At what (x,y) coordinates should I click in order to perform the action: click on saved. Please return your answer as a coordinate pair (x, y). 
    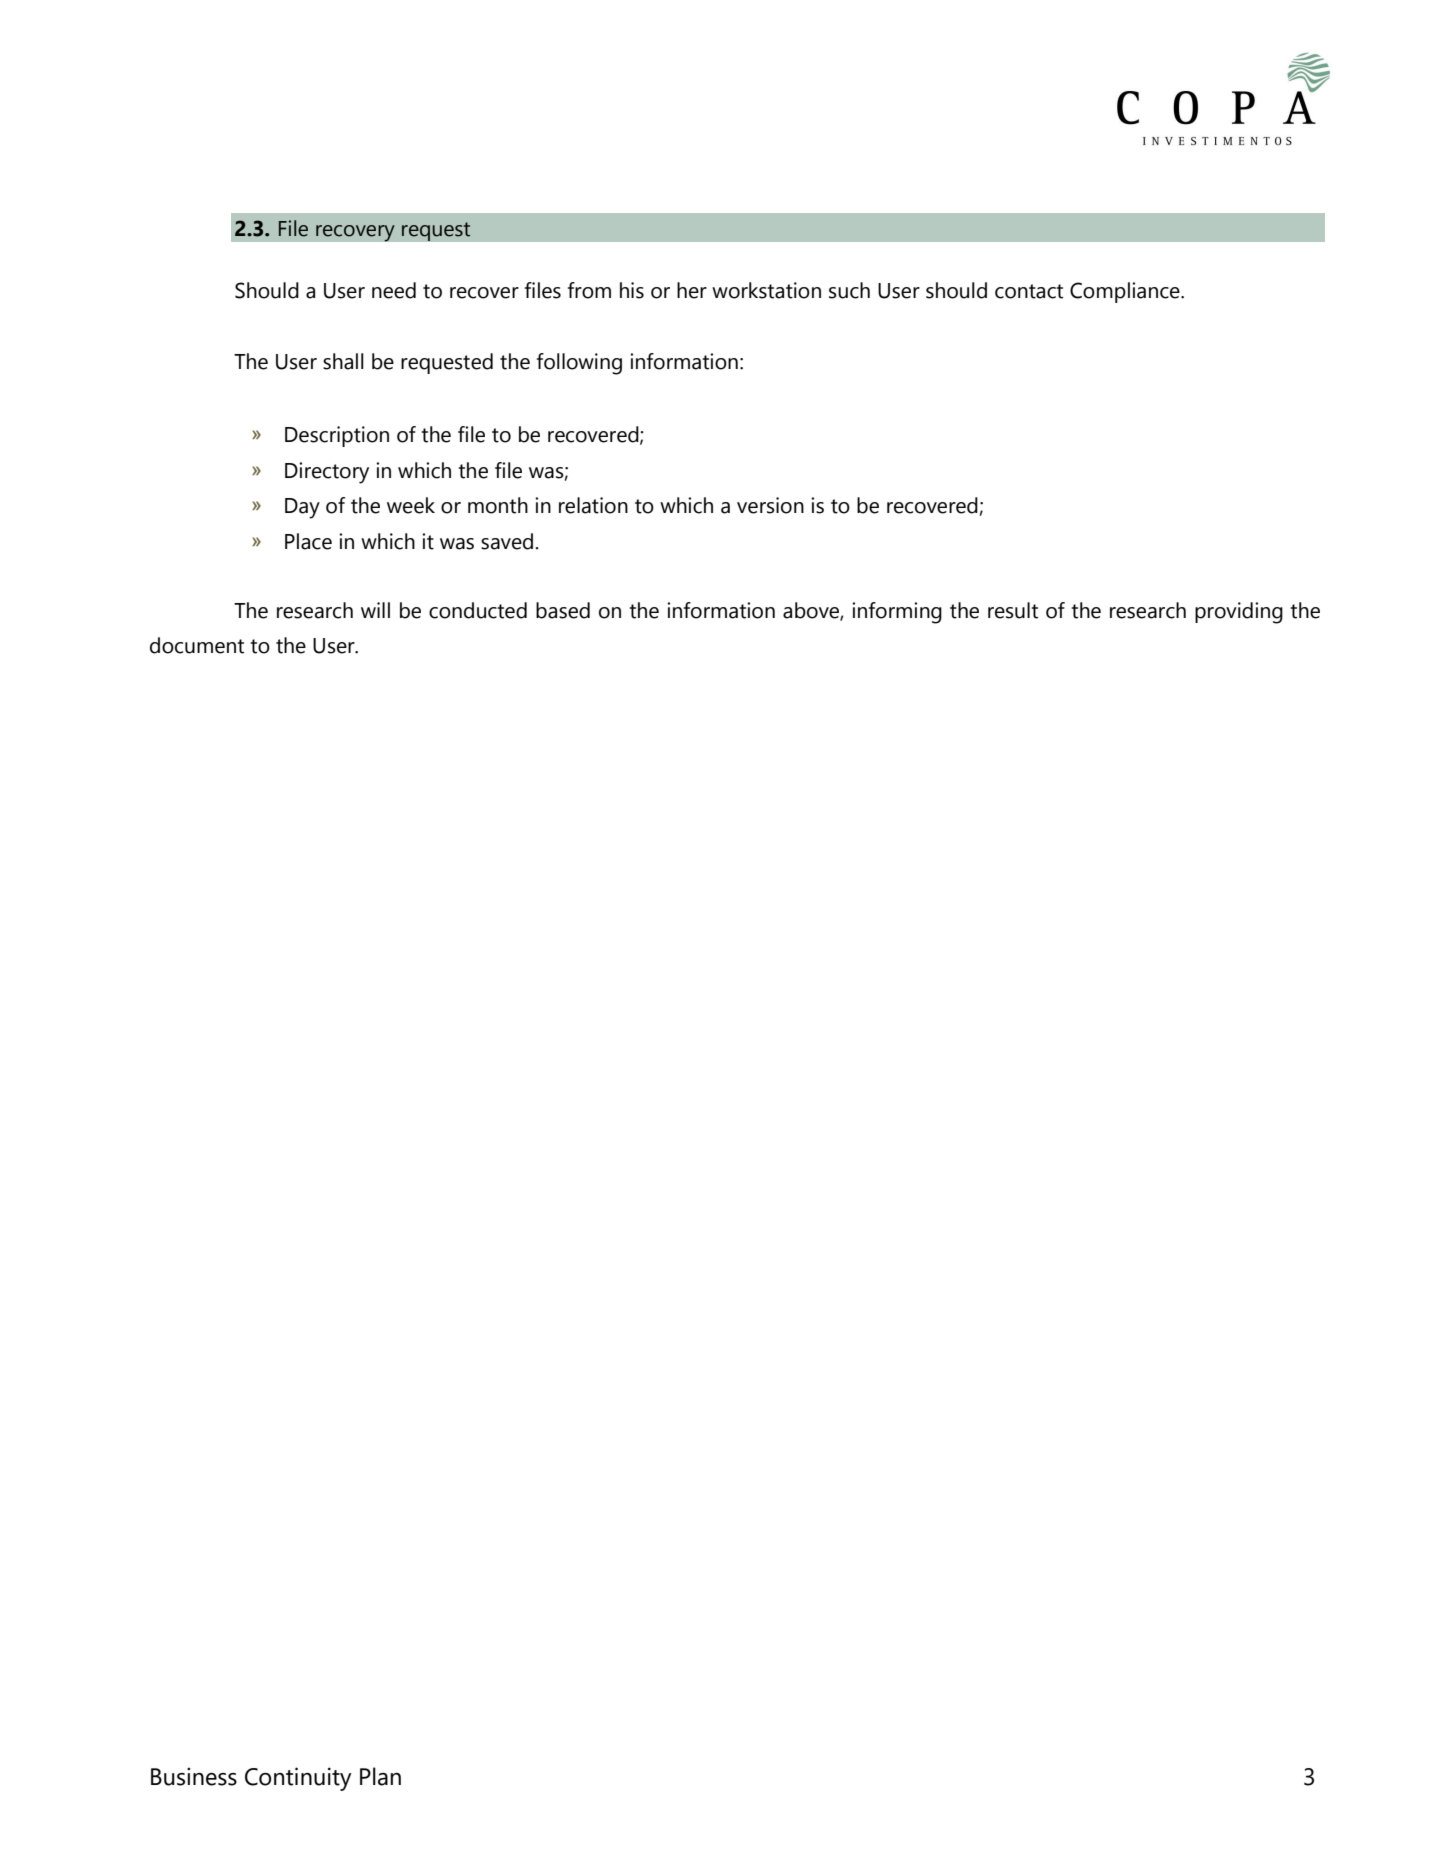
    Looking at the image, I should click on (508, 541).
